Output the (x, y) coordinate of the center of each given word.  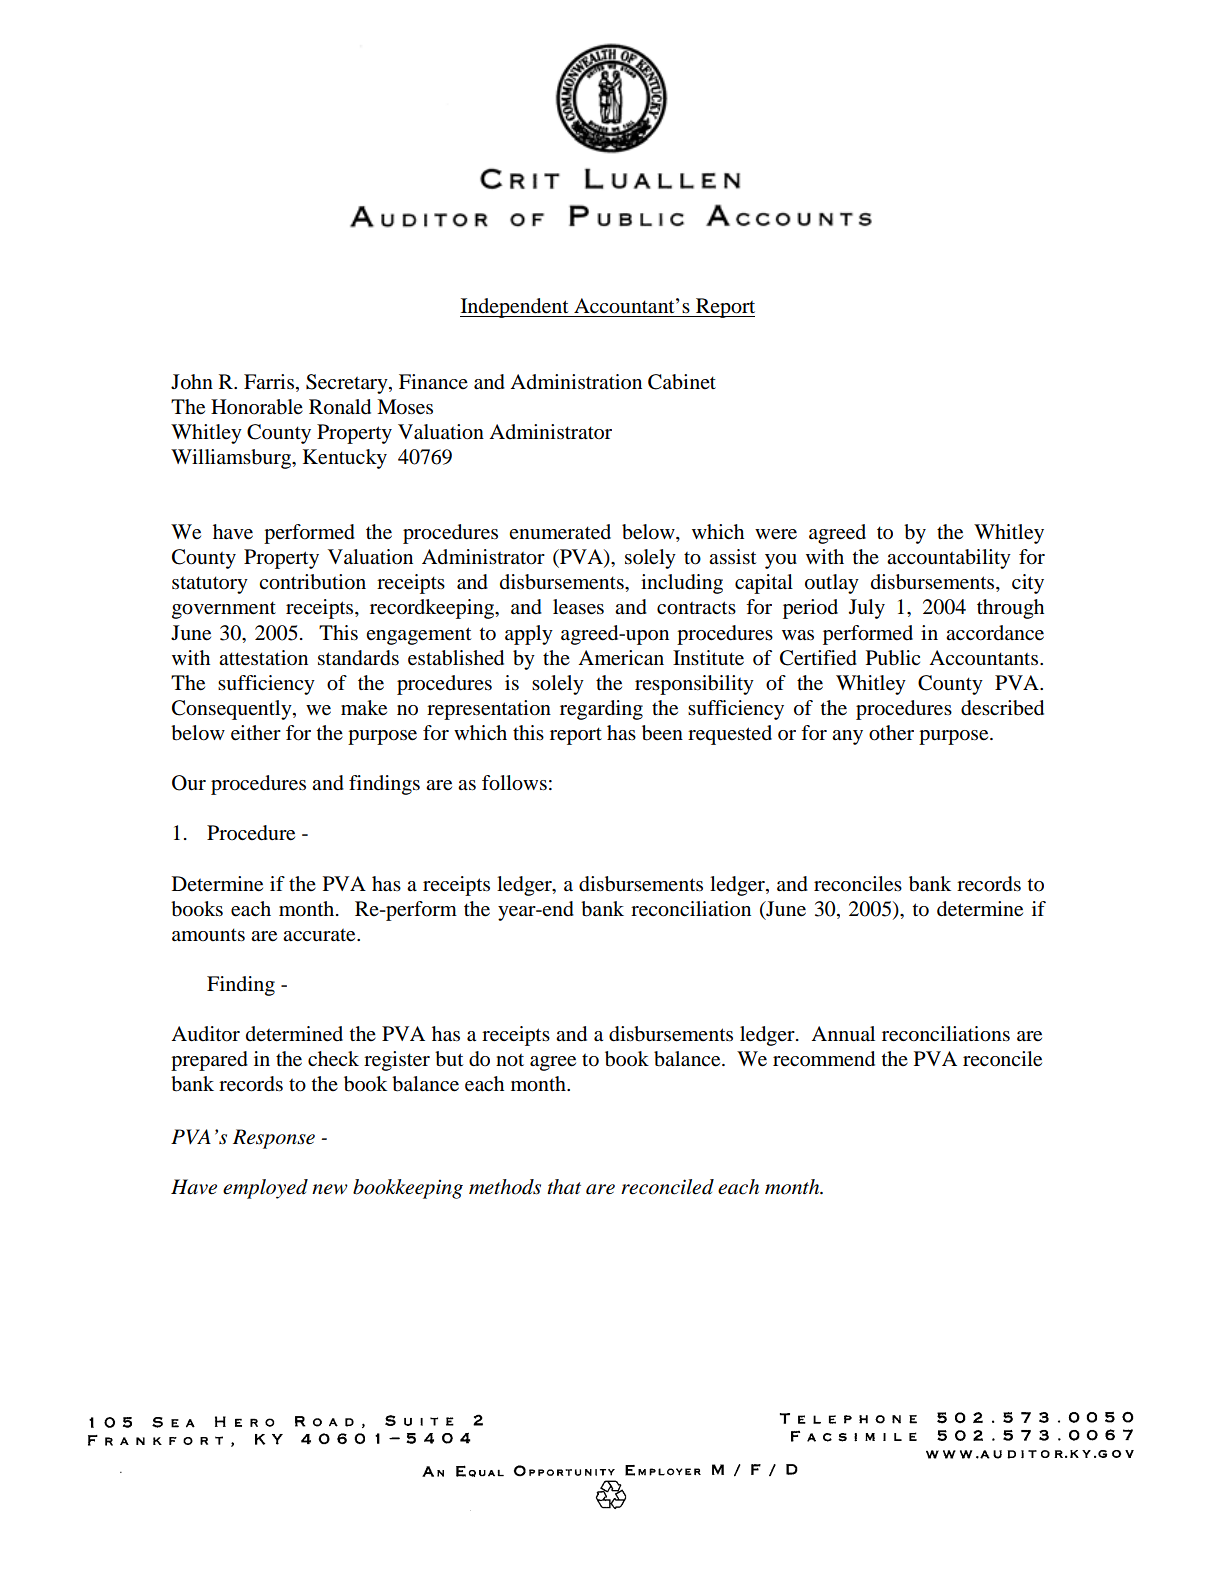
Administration (576, 382)
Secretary (348, 384)
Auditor (205, 1034)
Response (274, 1139)
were (776, 534)
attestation (263, 658)
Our (189, 783)
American (621, 658)
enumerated (560, 532)
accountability (949, 559)
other (891, 733)
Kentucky (345, 459)
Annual (843, 1034)
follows (514, 783)
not (510, 1060)
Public (893, 658)
